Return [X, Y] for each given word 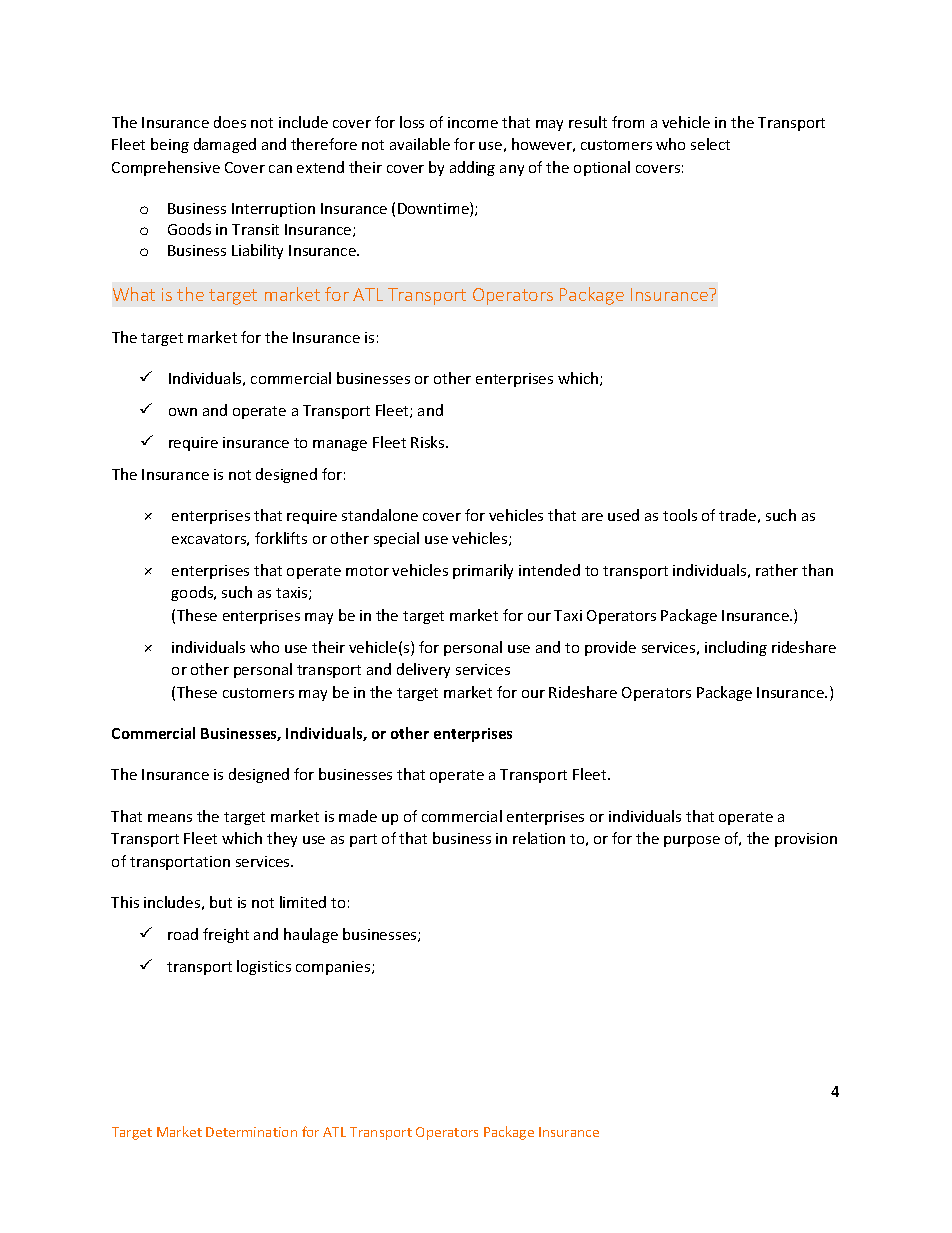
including [736, 648]
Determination [251, 1132]
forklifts [281, 538]
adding [472, 168]
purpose [692, 841]
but [221, 902]
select [710, 144]
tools [680, 515]
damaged [225, 145]
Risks [429, 442]
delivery [423, 670]
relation [539, 838]
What [134, 294]
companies [334, 968]
